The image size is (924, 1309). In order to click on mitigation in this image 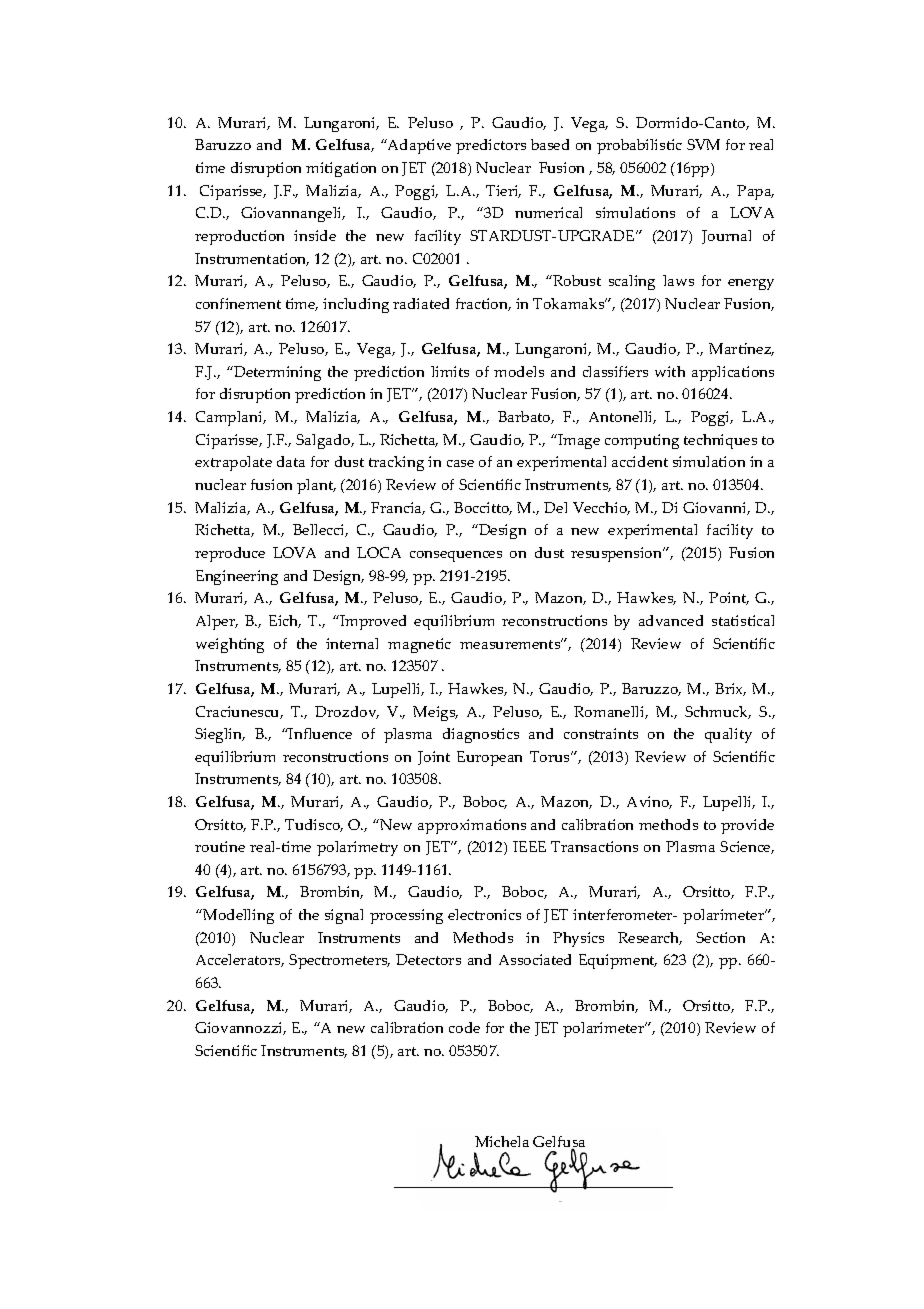, I will do `click(341, 169)`.
